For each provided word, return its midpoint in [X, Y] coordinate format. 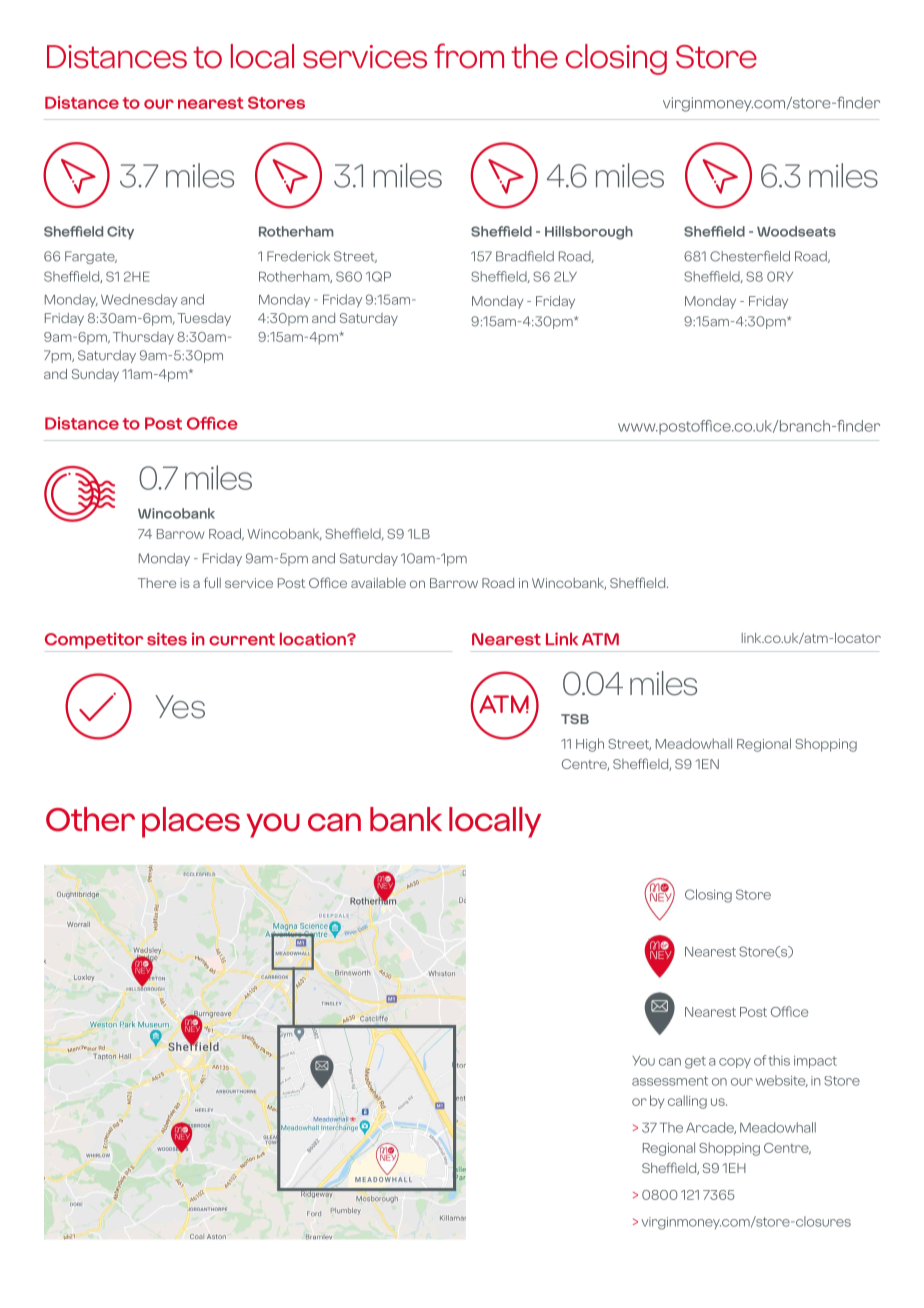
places [191, 822]
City [120, 233]
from [469, 56]
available [378, 583]
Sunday [95, 375]
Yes [180, 707]
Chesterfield [750, 256]
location [314, 639]
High [590, 745]
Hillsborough [589, 233]
